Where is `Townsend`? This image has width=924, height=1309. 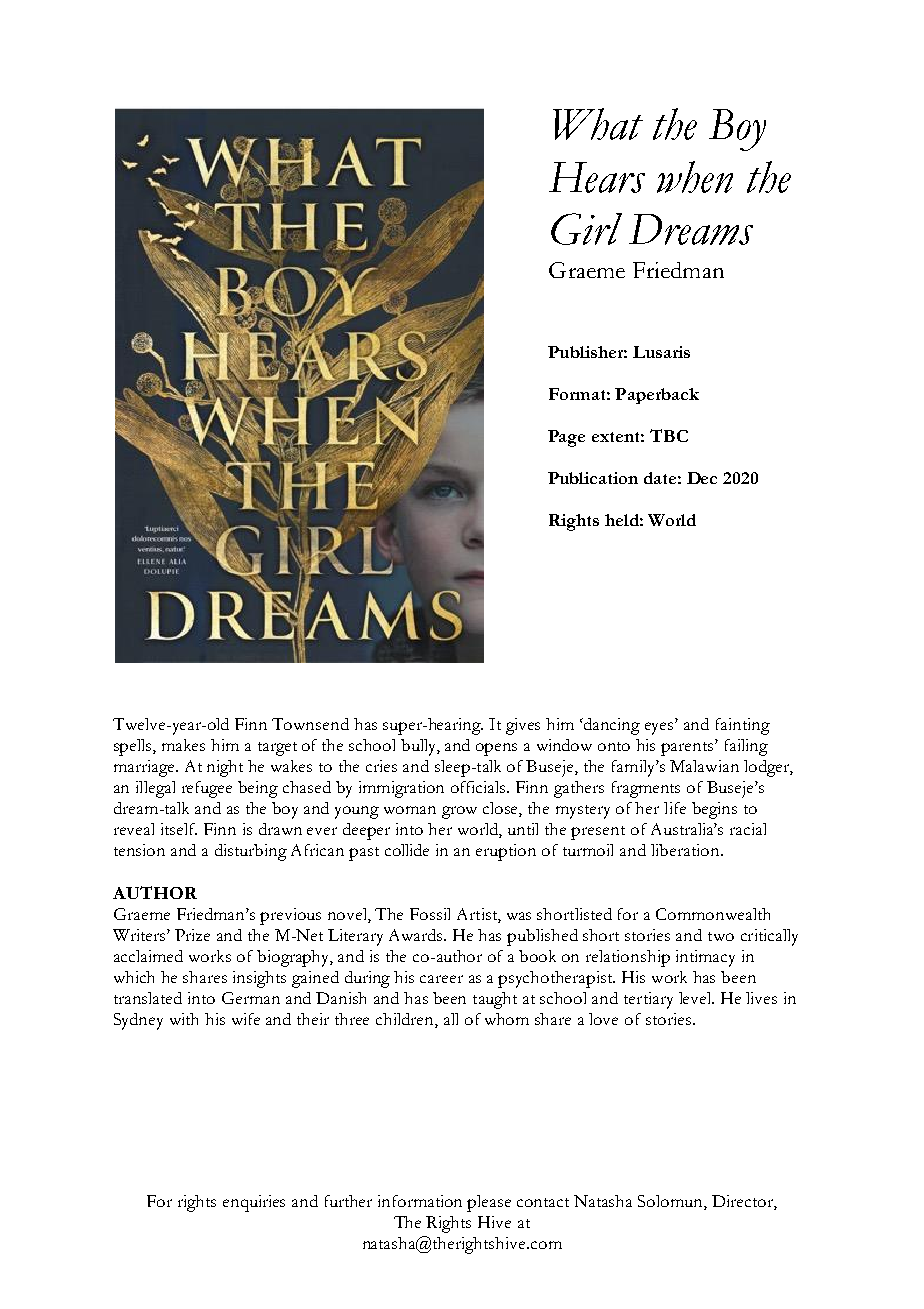
Townsend is located at coordinates (310, 724).
